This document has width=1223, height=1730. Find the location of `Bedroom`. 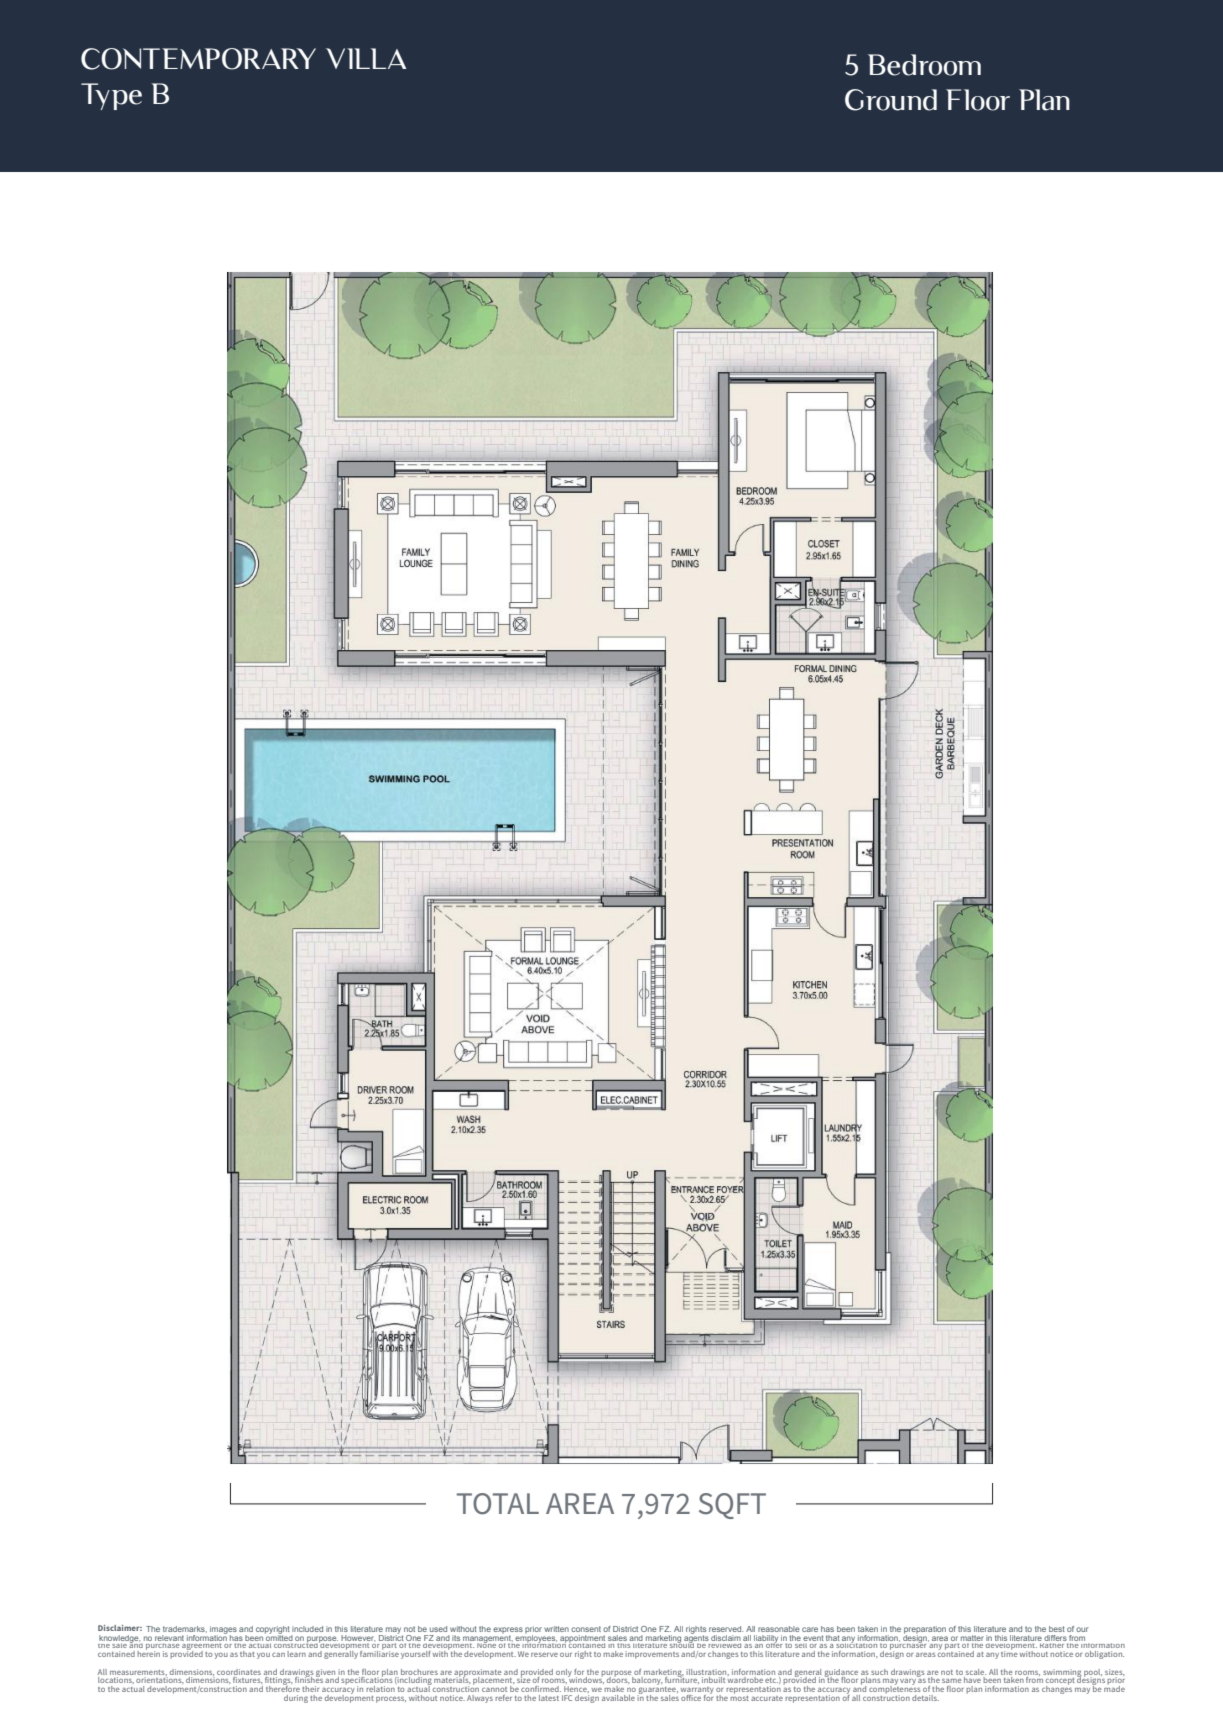

Bedroom is located at coordinates (924, 65).
